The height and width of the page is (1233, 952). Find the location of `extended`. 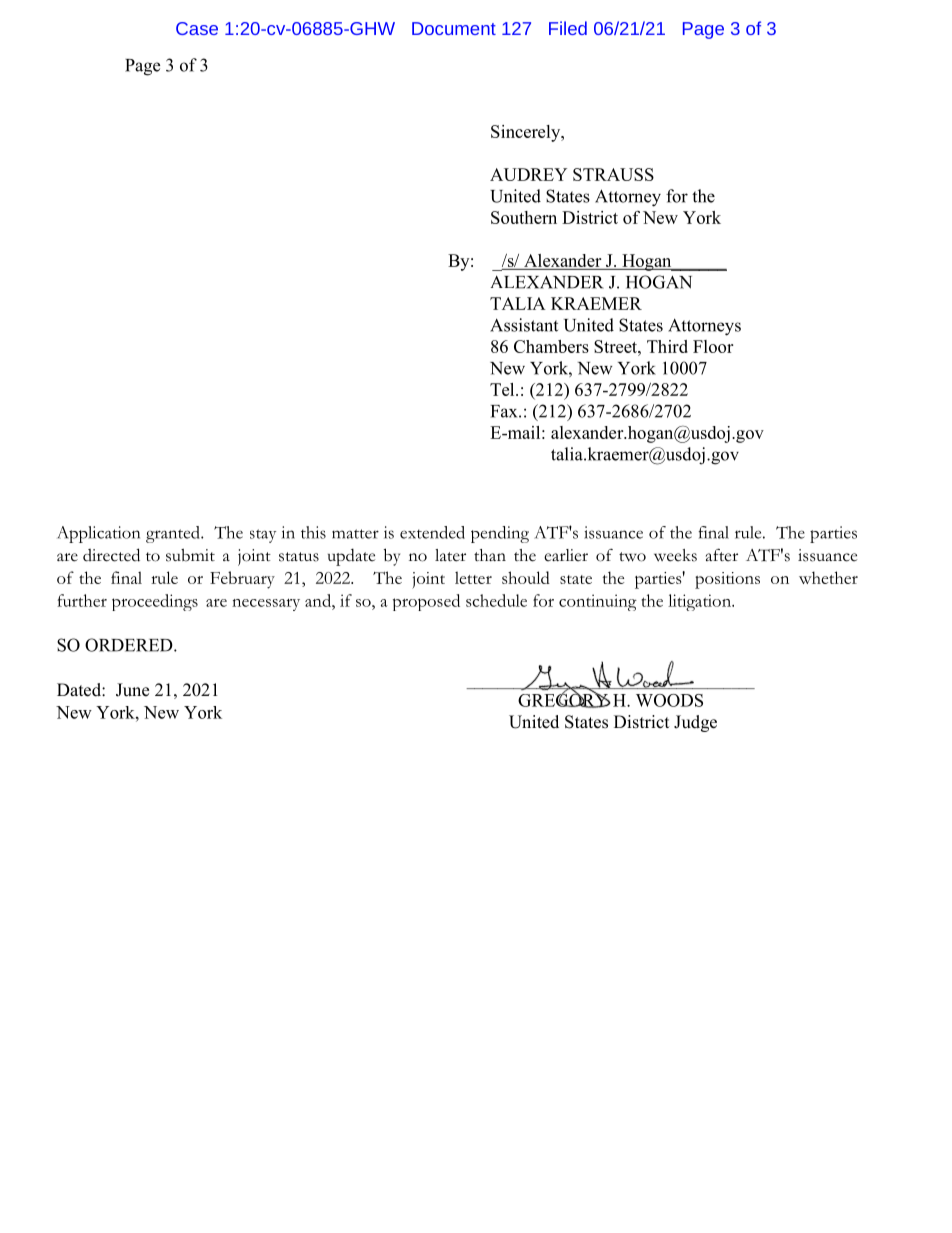

extended is located at coordinates (432, 532).
